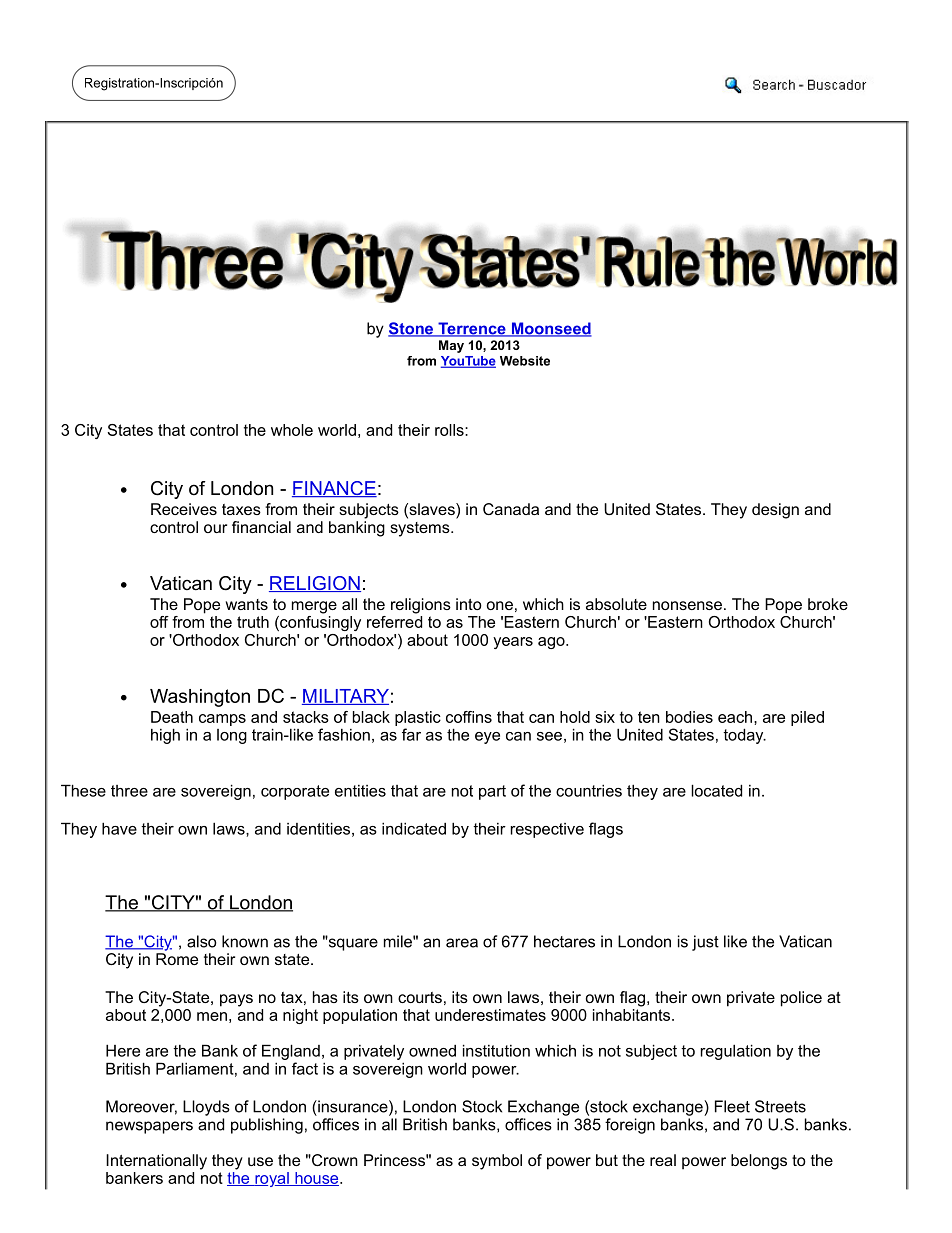 This document has height=1233, width=952. Describe the element at coordinates (184, 509) in the document. I see `Receives` at that location.
